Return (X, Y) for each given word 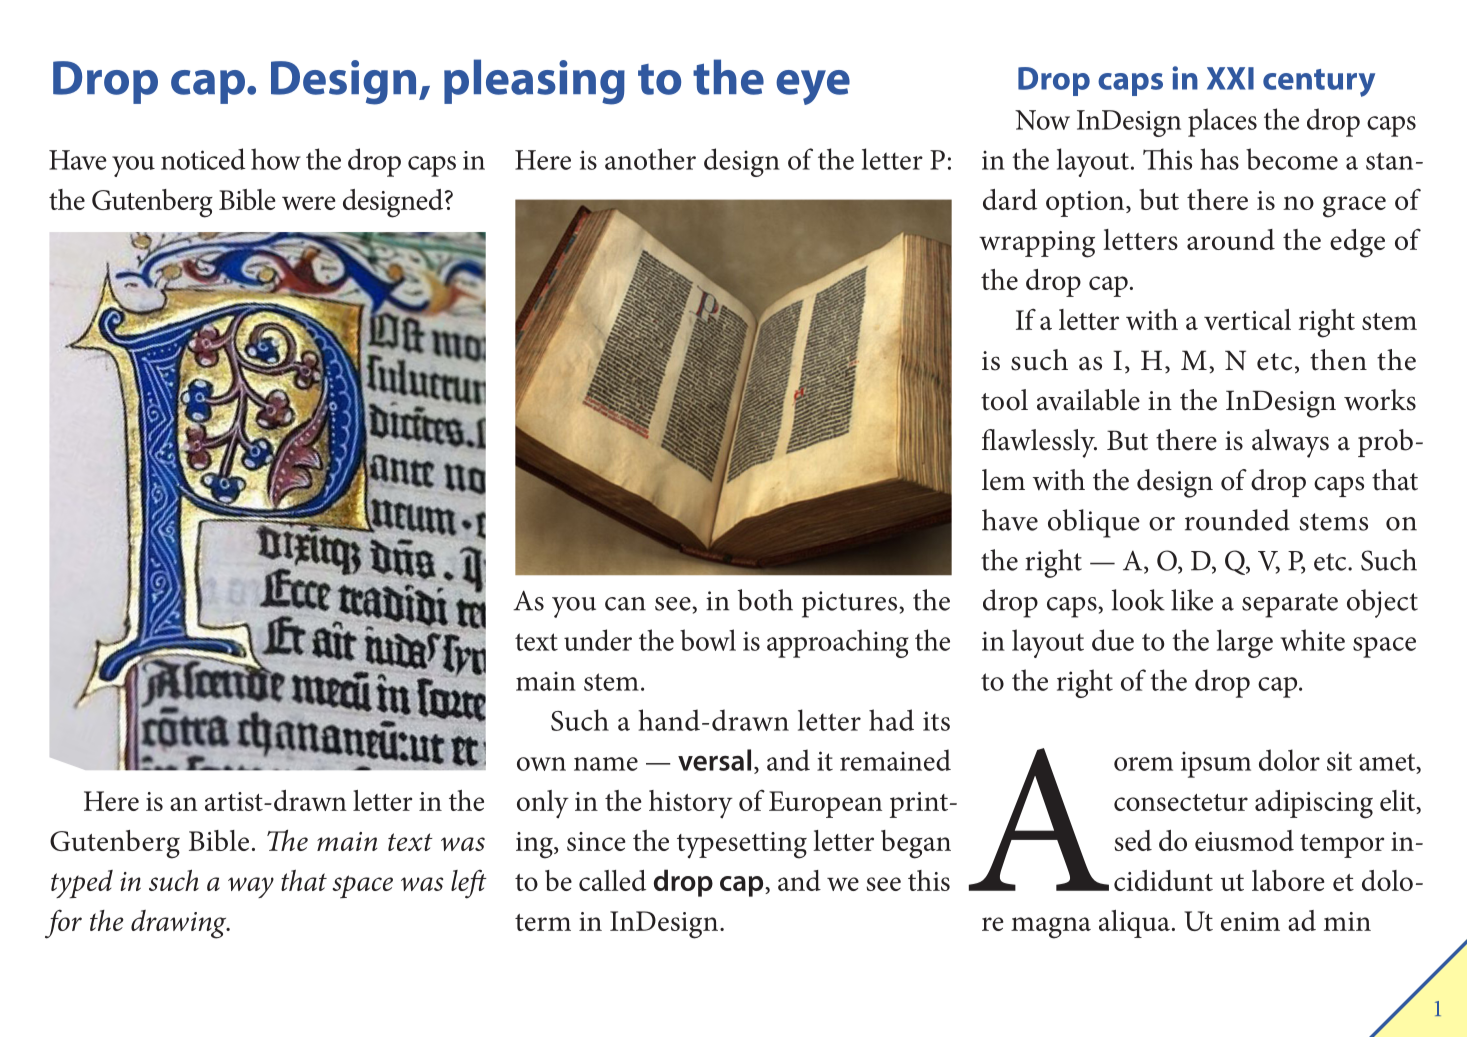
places (1222, 122)
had (891, 720)
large (1245, 643)
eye (813, 87)
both (765, 600)
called (612, 880)
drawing (180, 924)
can (625, 604)
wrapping (1037, 244)
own (541, 764)
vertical (1247, 319)
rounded (1237, 520)
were (309, 203)
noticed (203, 159)
